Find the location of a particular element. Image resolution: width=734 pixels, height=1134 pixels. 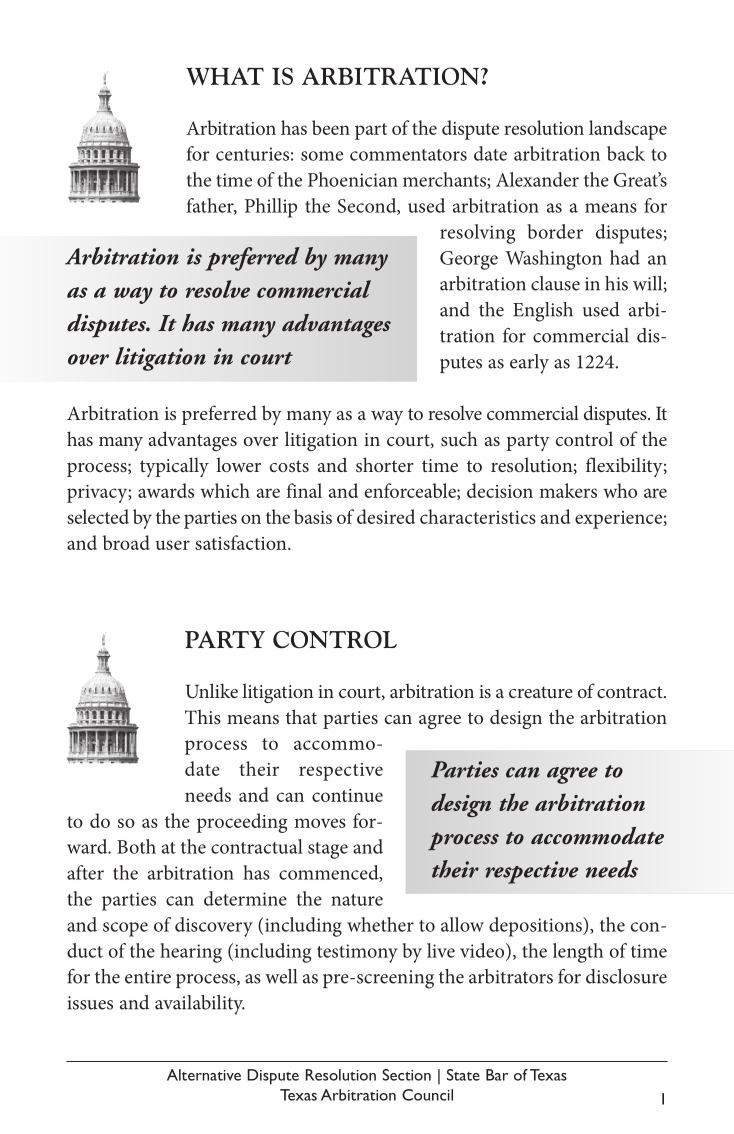

shorter is located at coordinates (384, 464).
